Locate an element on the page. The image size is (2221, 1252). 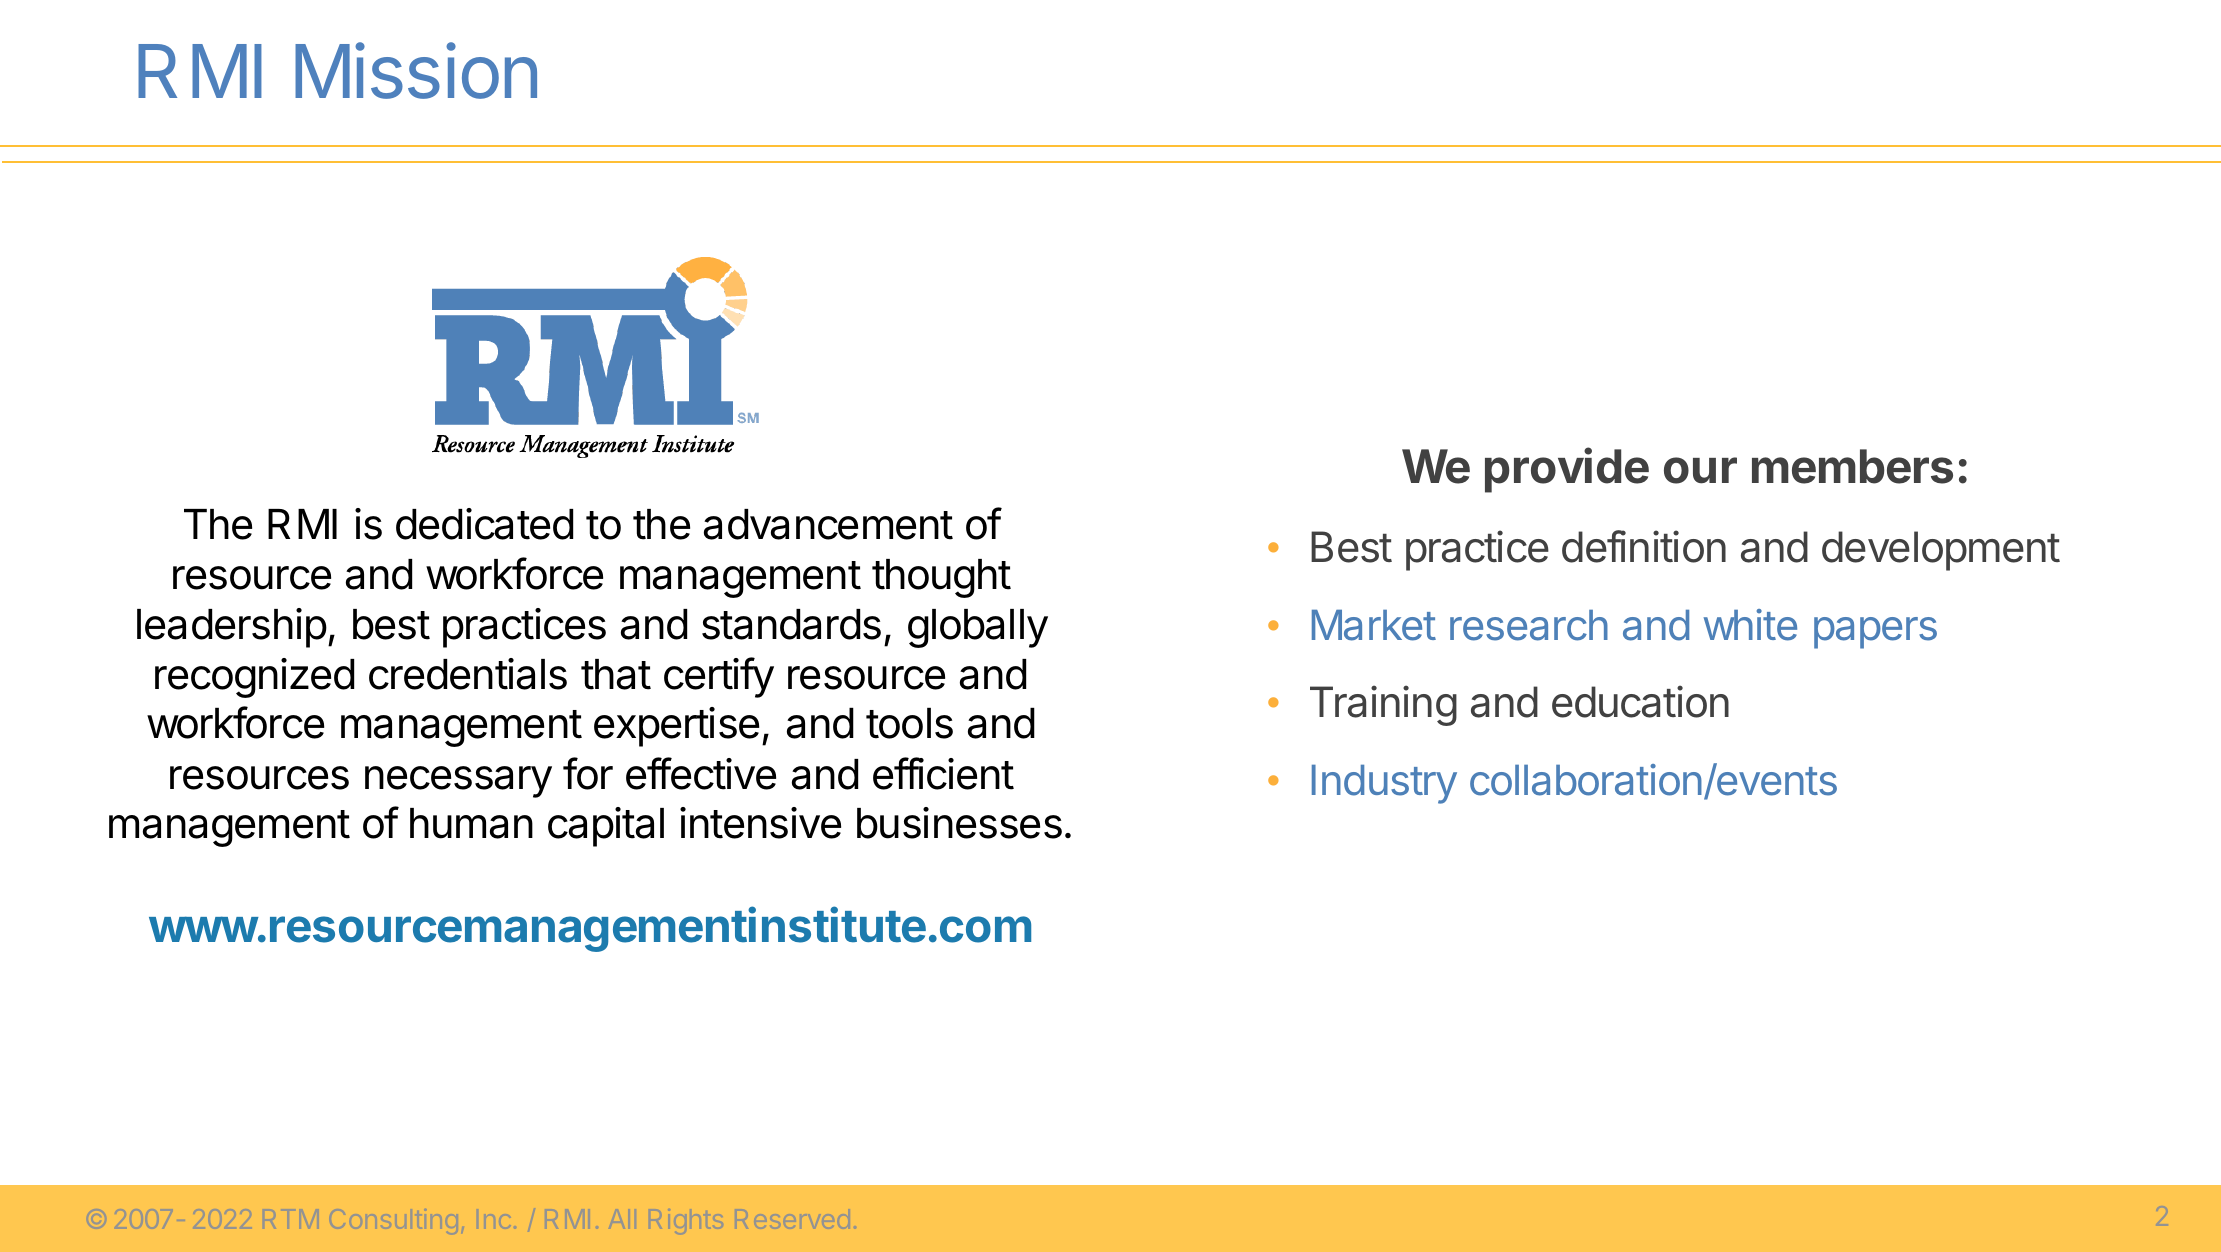
thought is located at coordinates (941, 578).
